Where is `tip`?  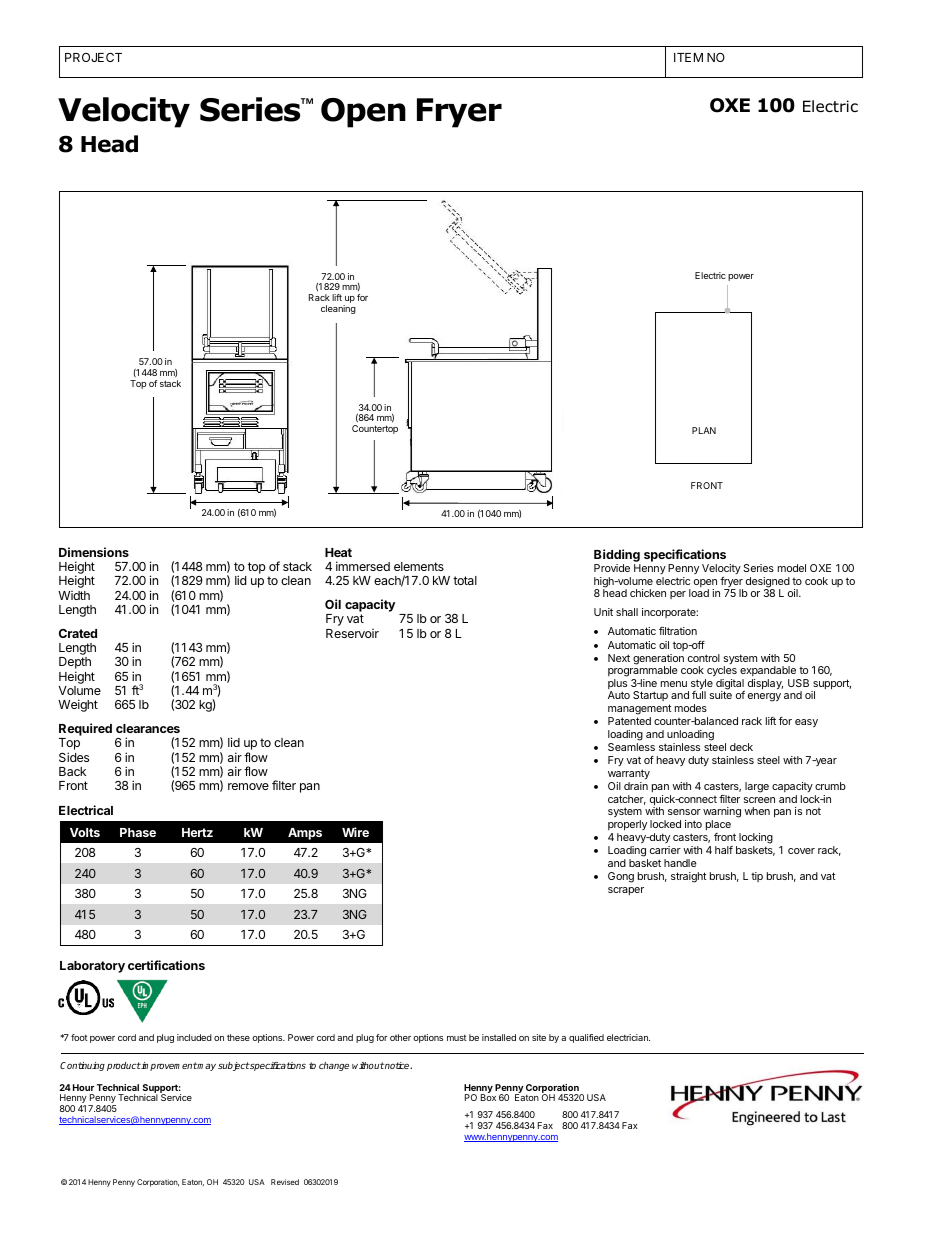 tip is located at coordinates (757, 877).
